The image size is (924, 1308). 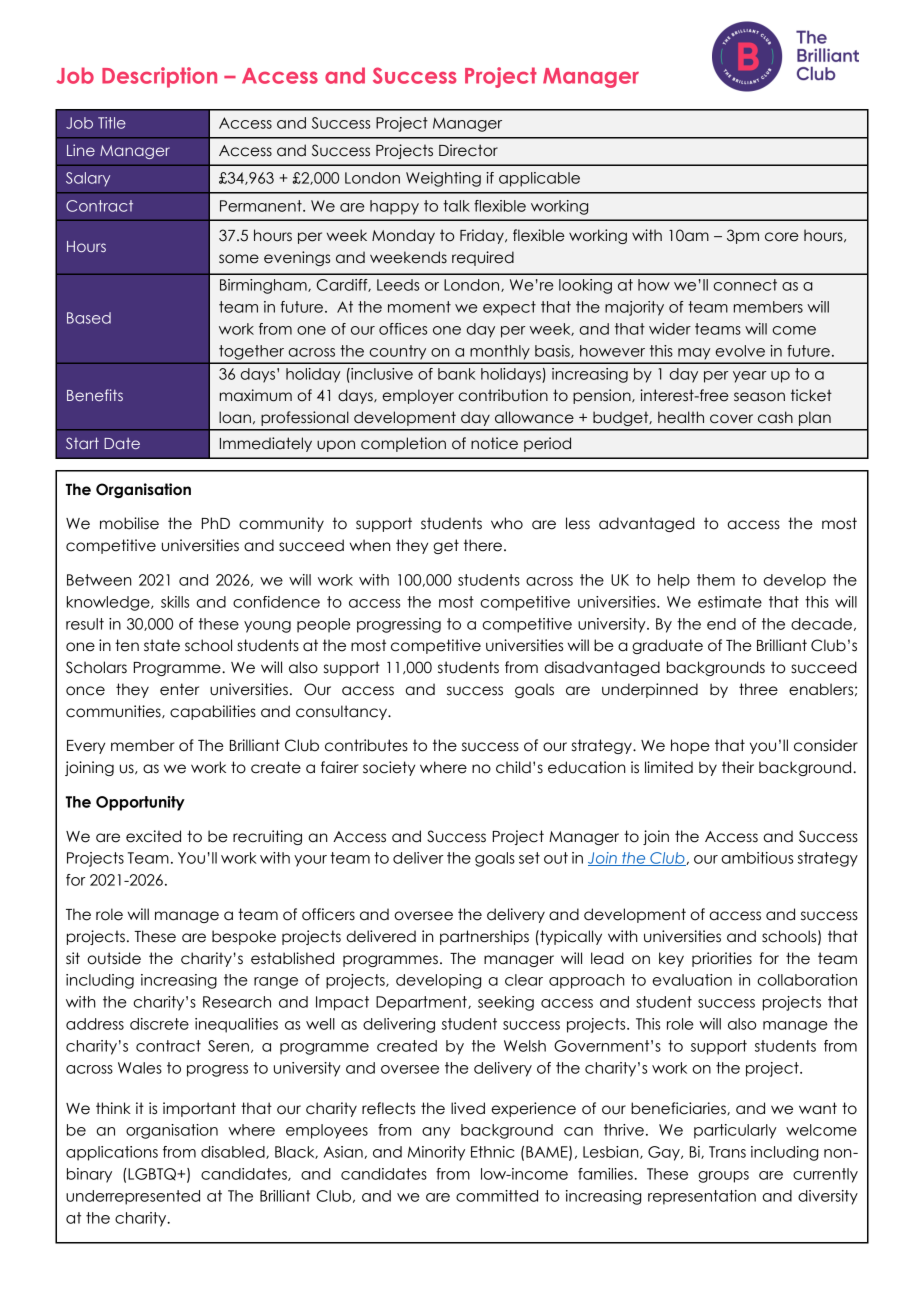 I want to click on core, so click(x=782, y=237).
